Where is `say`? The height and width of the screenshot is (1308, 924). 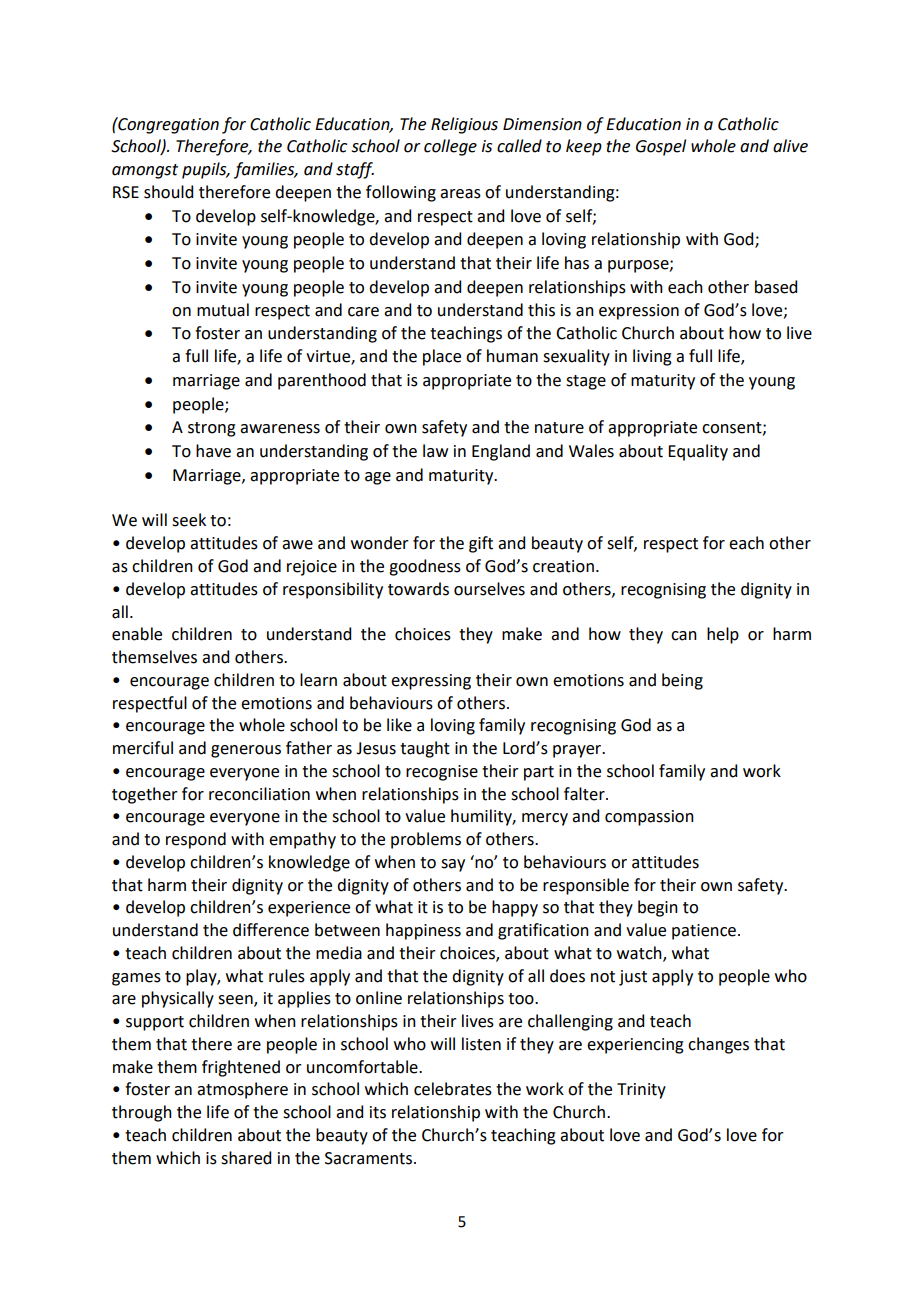
say is located at coordinates (453, 865).
